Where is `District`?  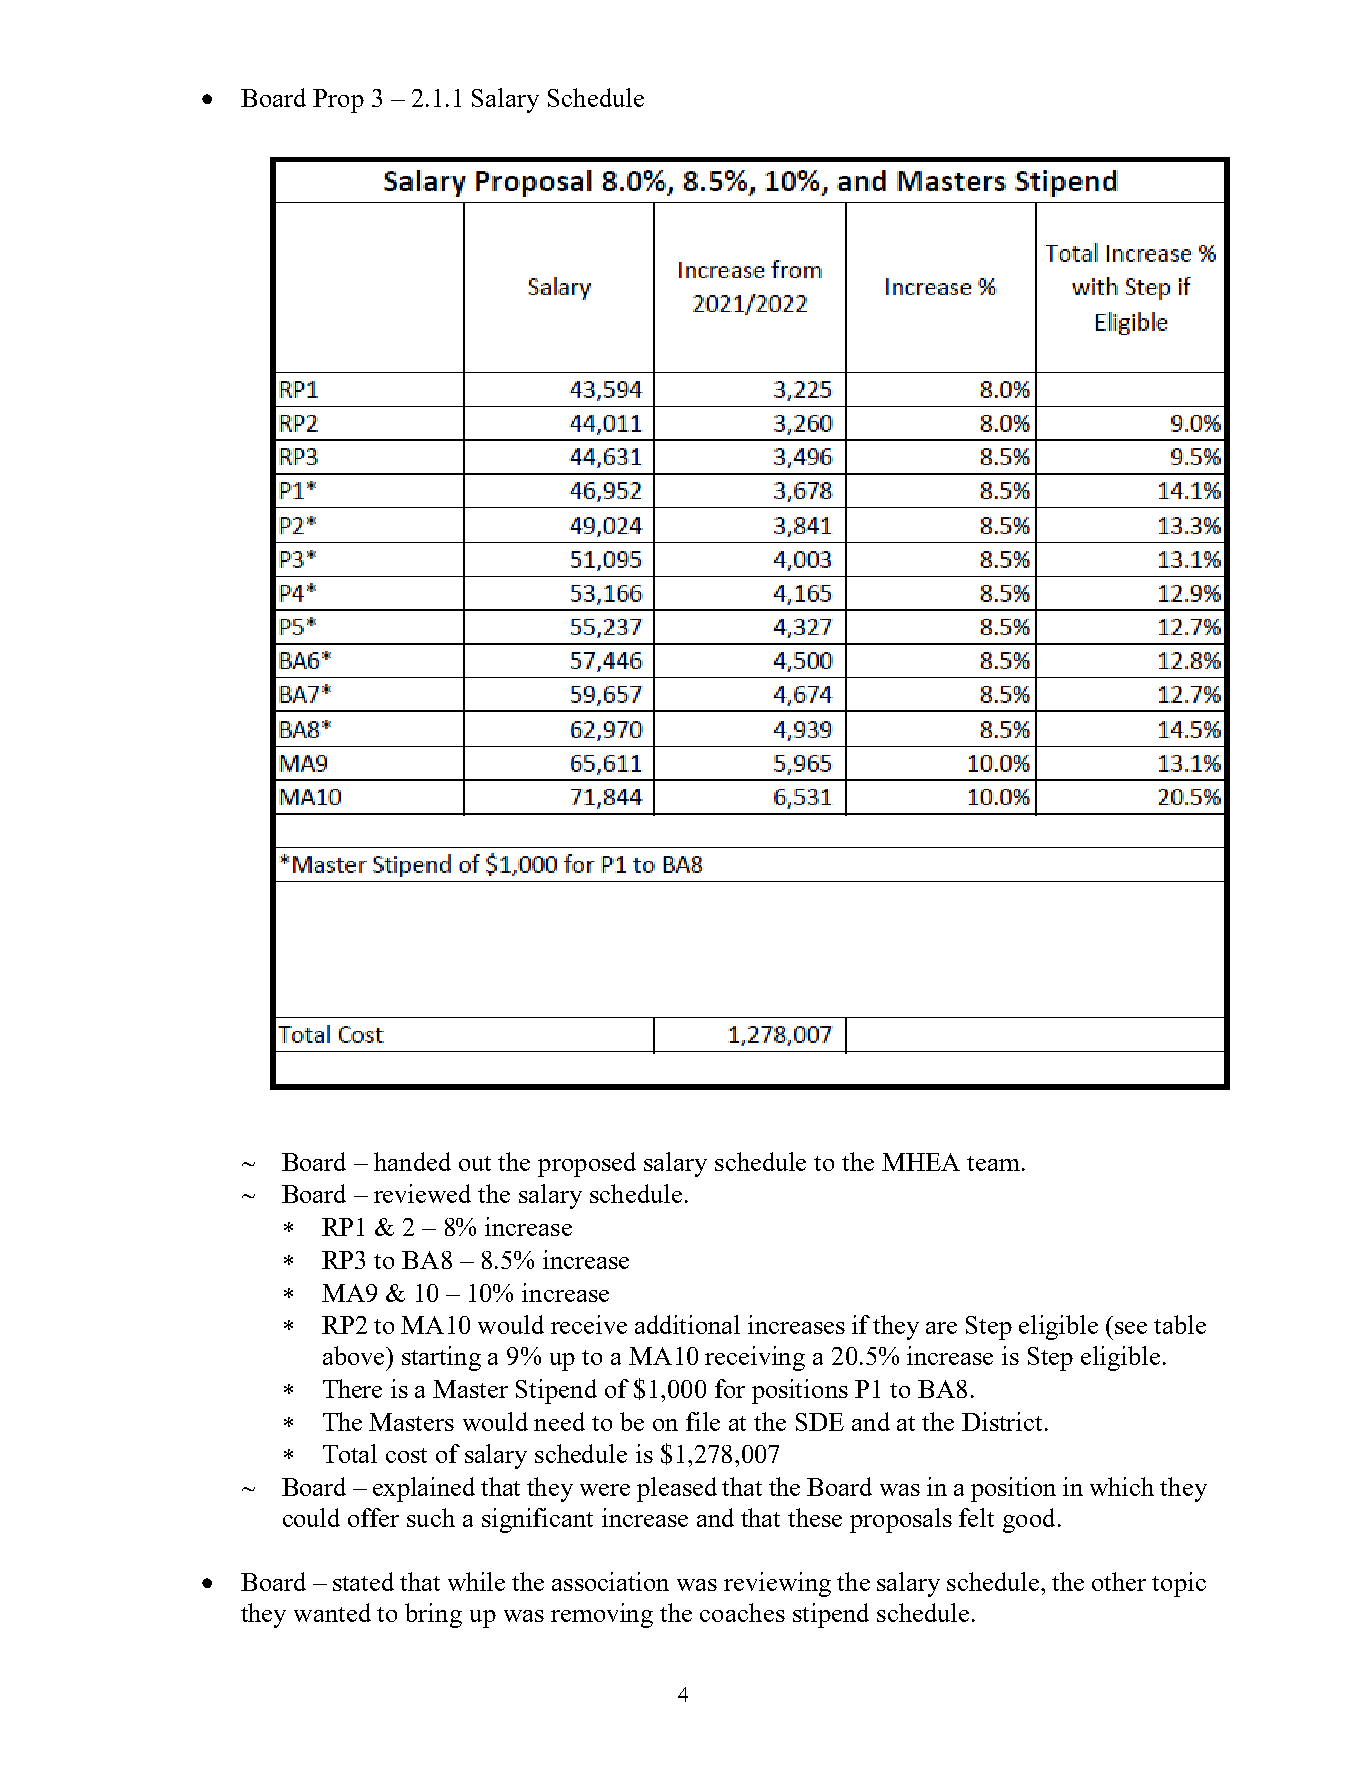 District is located at coordinates (1002, 1421).
